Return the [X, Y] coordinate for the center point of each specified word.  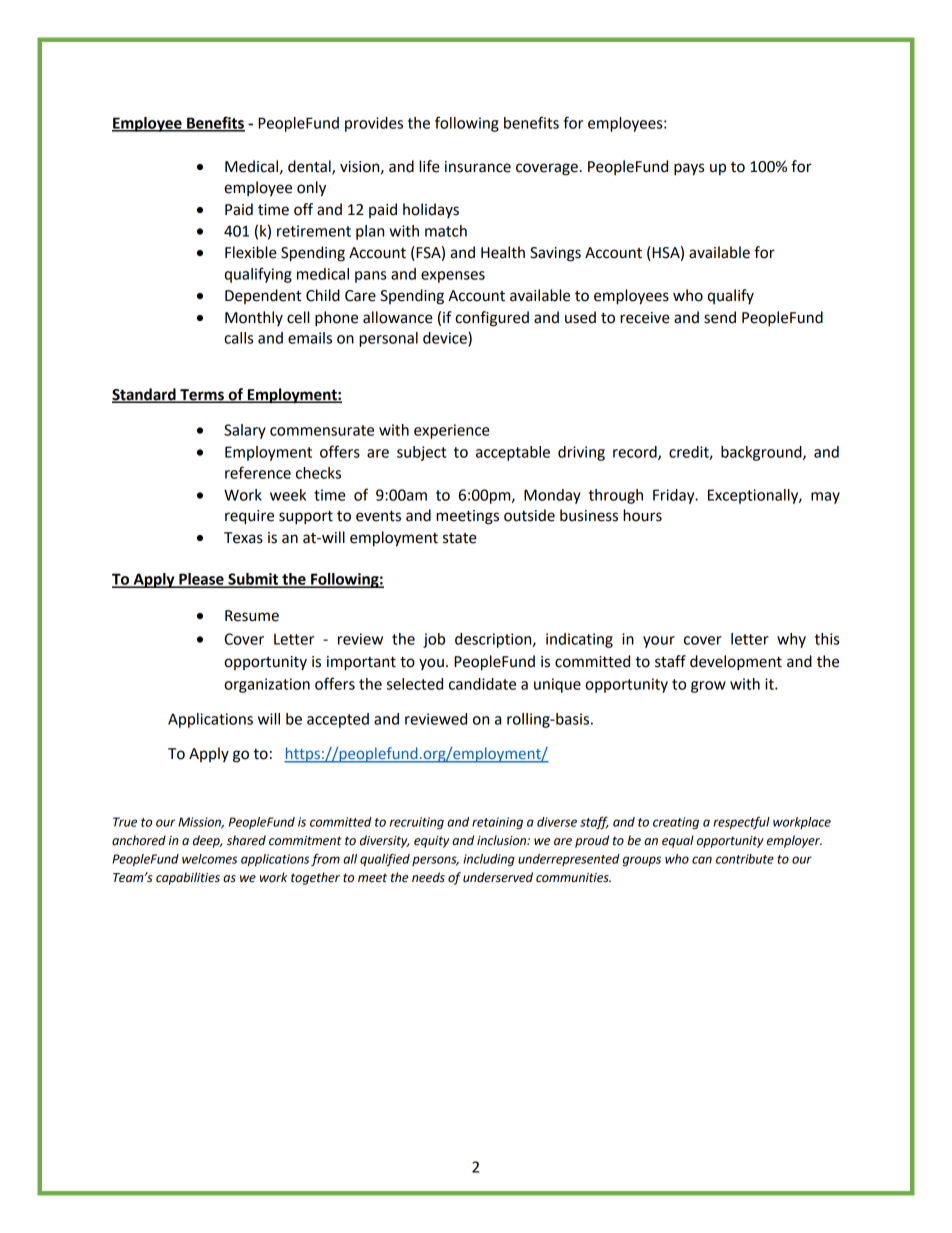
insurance [478, 167]
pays [689, 169]
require [249, 517]
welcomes [209, 859]
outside [529, 515]
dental [310, 167]
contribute [745, 859]
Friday [675, 496]
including [489, 860]
